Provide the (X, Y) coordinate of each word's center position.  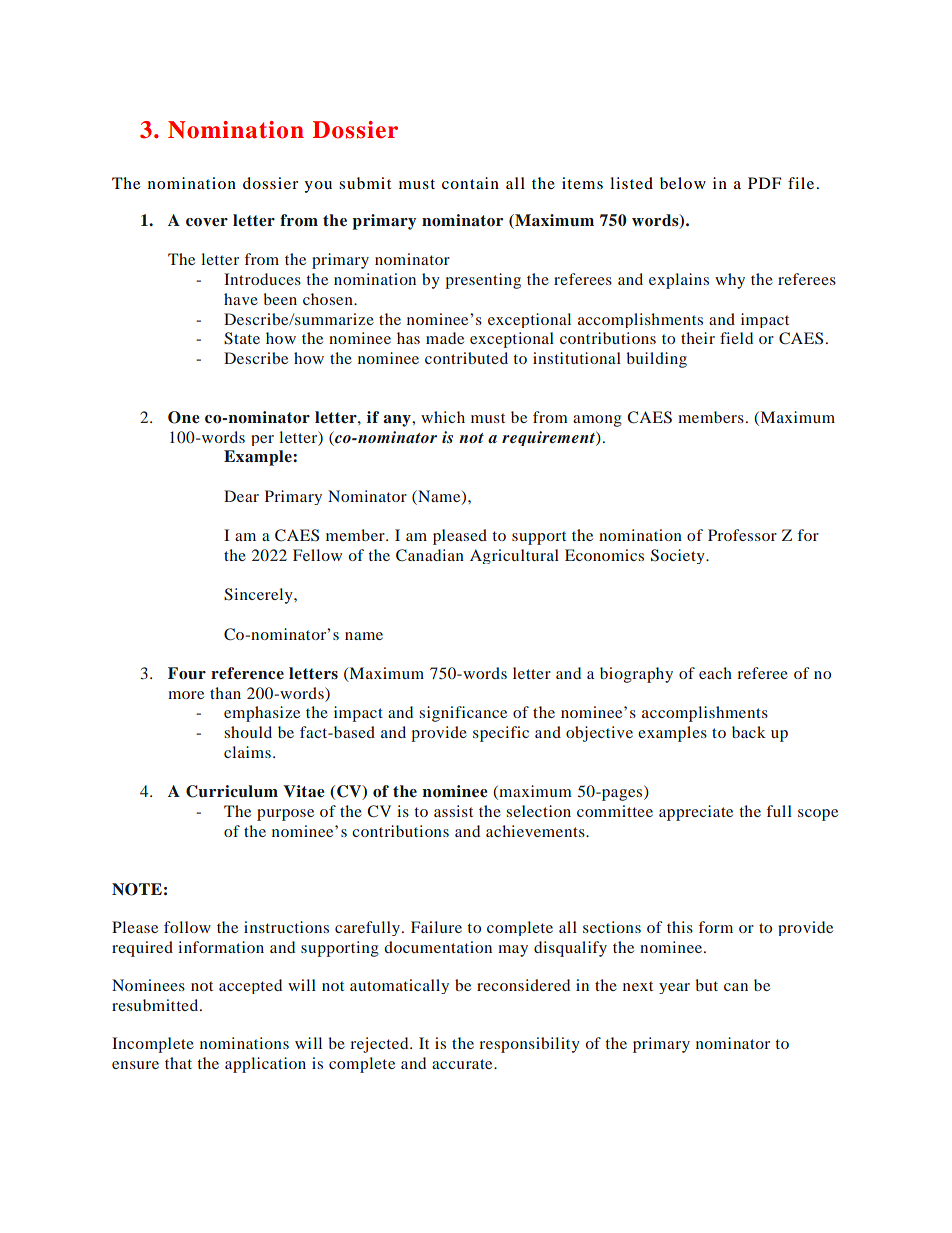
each (715, 673)
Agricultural (514, 556)
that (178, 1063)
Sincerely (259, 596)
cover (207, 222)
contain (470, 183)
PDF (764, 183)
